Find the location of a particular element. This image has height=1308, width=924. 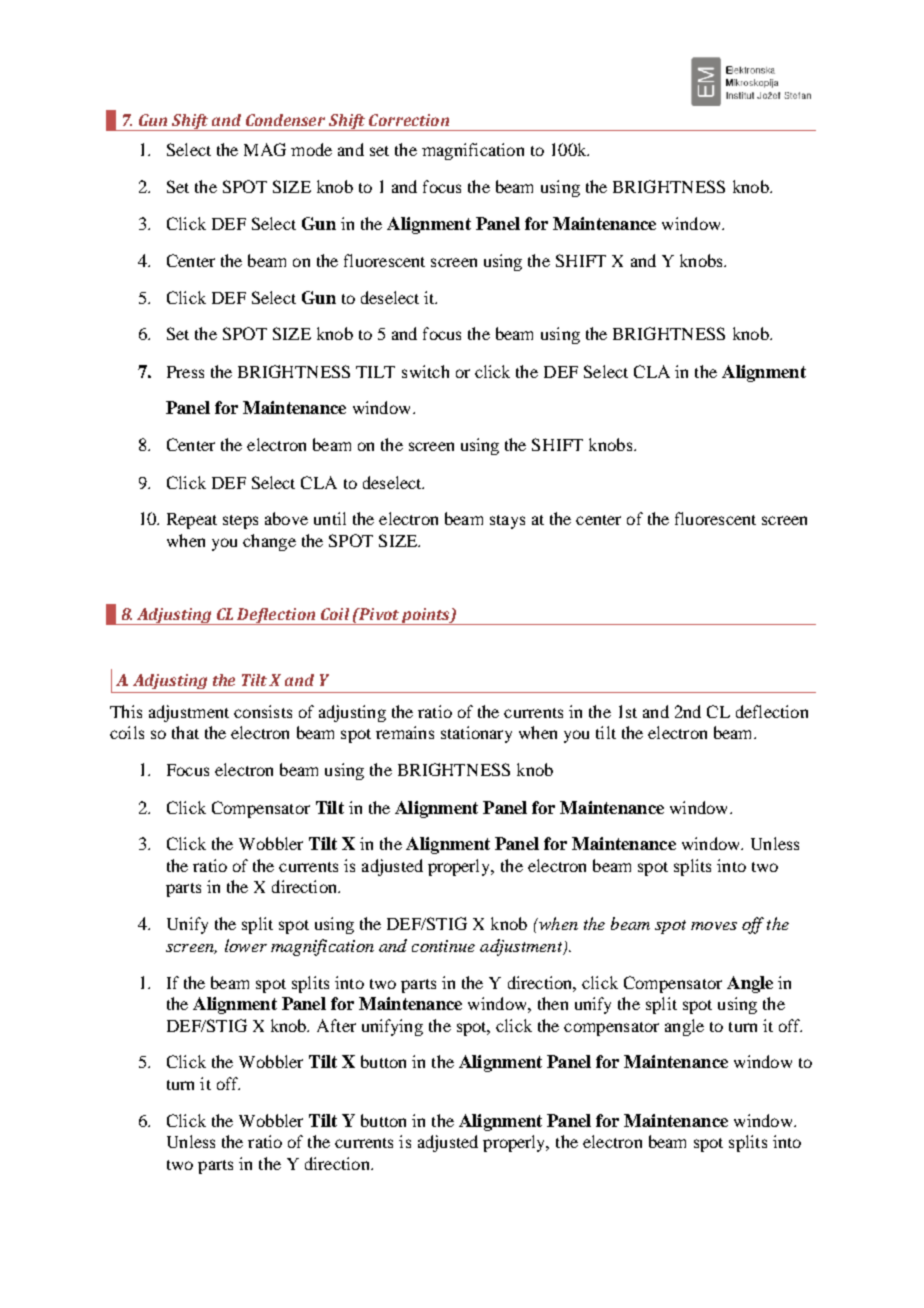

moves is located at coordinates (714, 926).
